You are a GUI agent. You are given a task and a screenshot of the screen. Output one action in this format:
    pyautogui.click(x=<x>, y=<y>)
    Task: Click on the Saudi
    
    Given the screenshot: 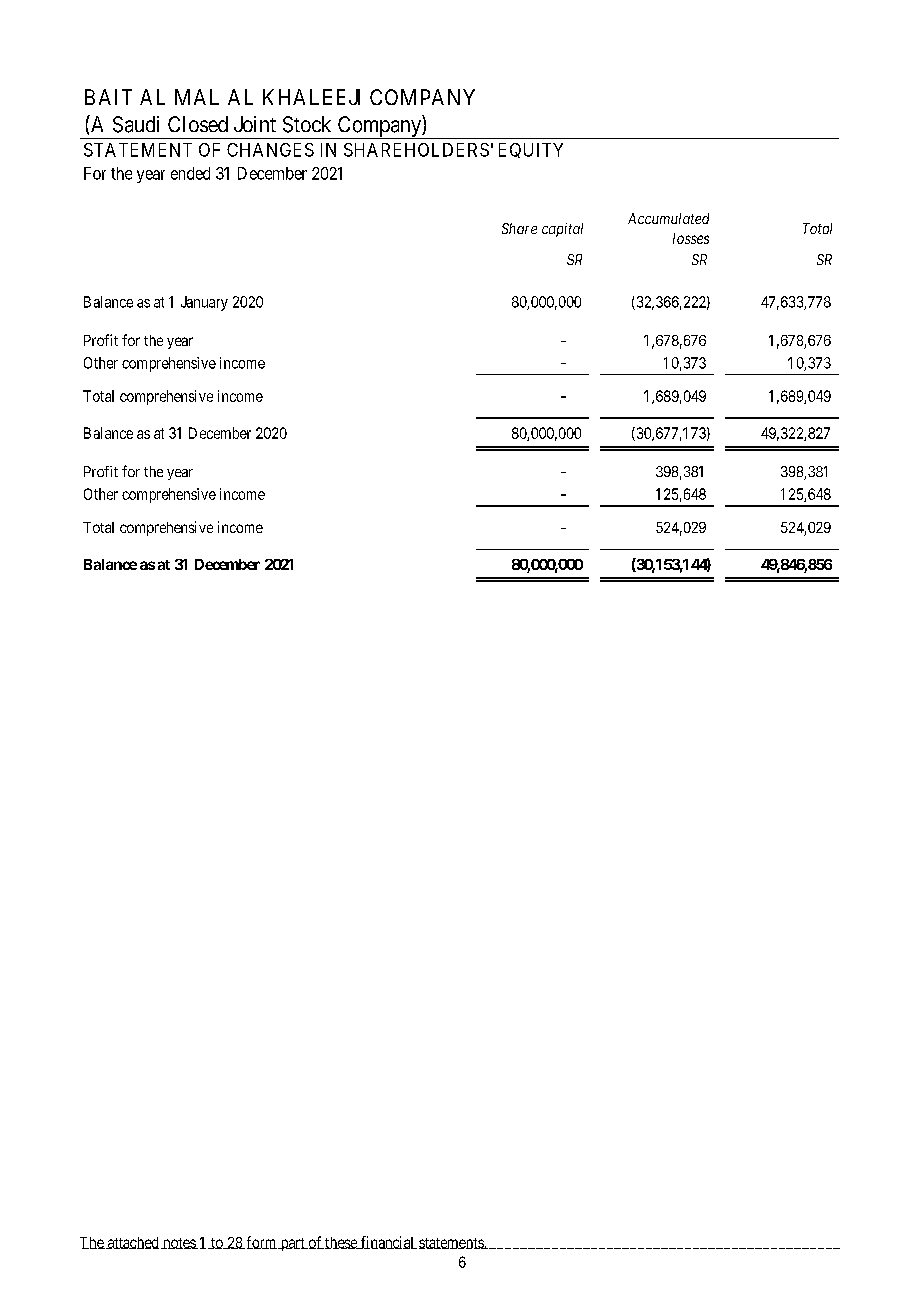 What is the action you would take?
    pyautogui.click(x=136, y=124)
